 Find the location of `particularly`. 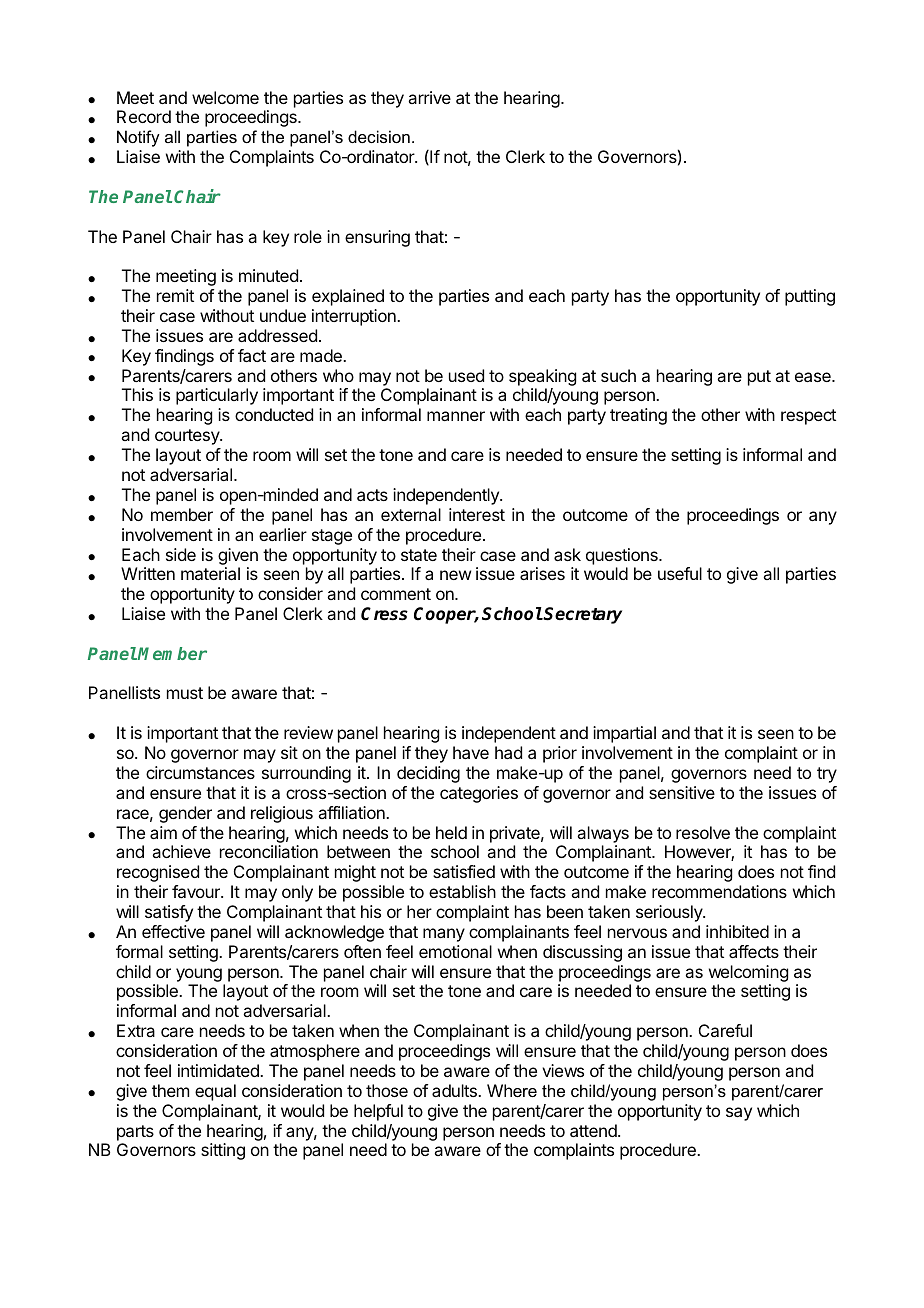

particularly is located at coordinates (217, 396).
